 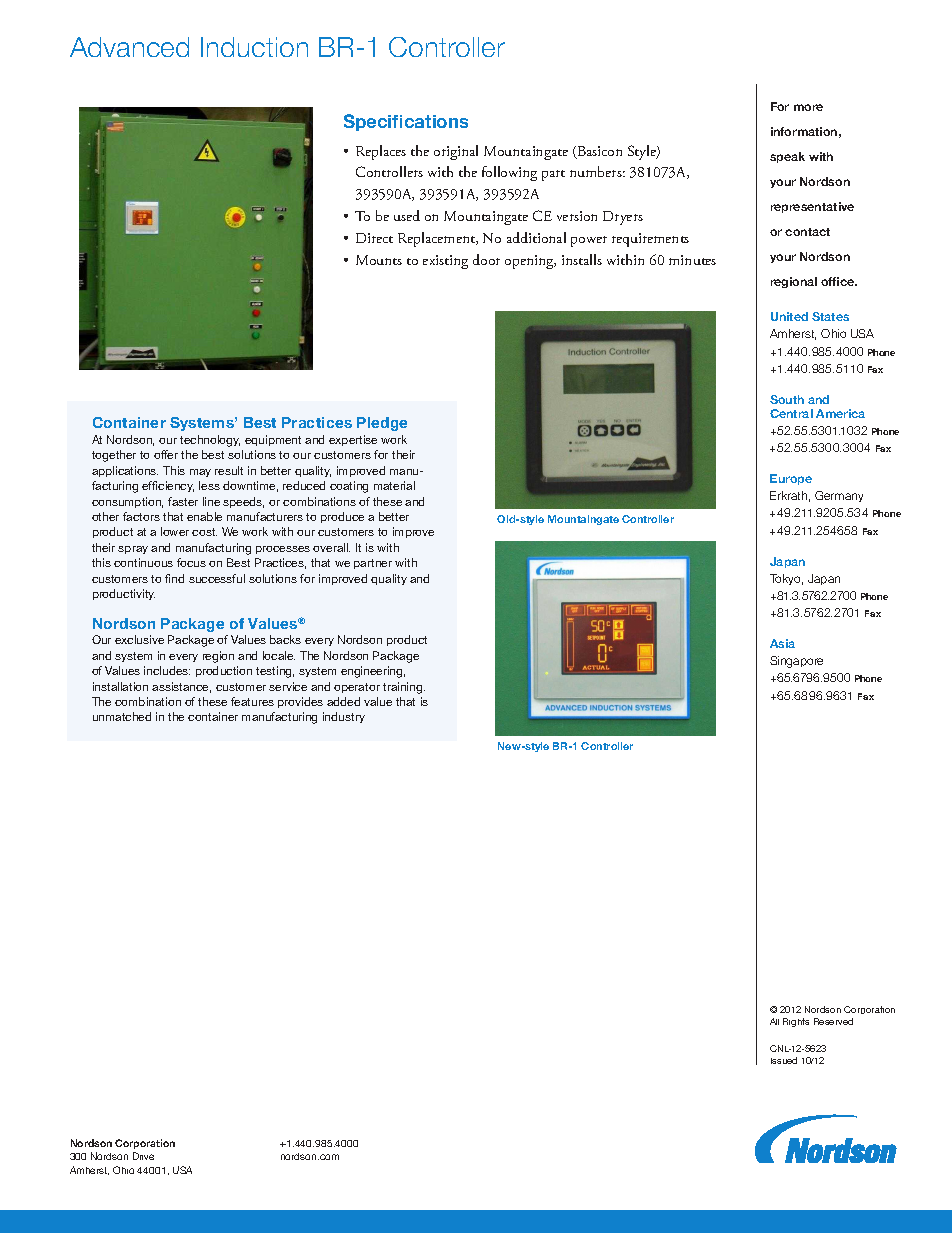 What do you see at coordinates (404, 688) in the image?
I see `training` at bounding box center [404, 688].
